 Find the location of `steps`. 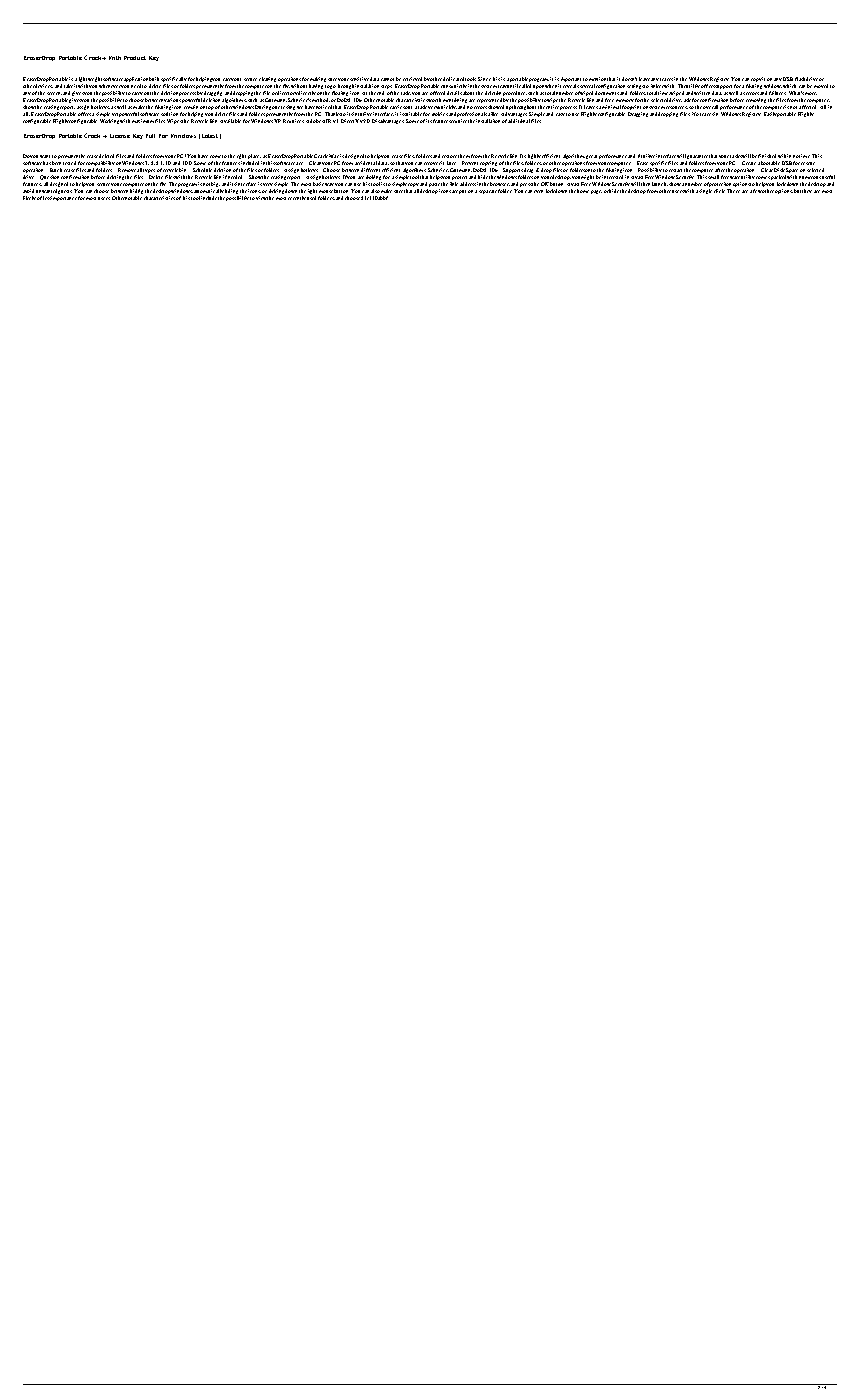

steps is located at coordinates (386, 88).
